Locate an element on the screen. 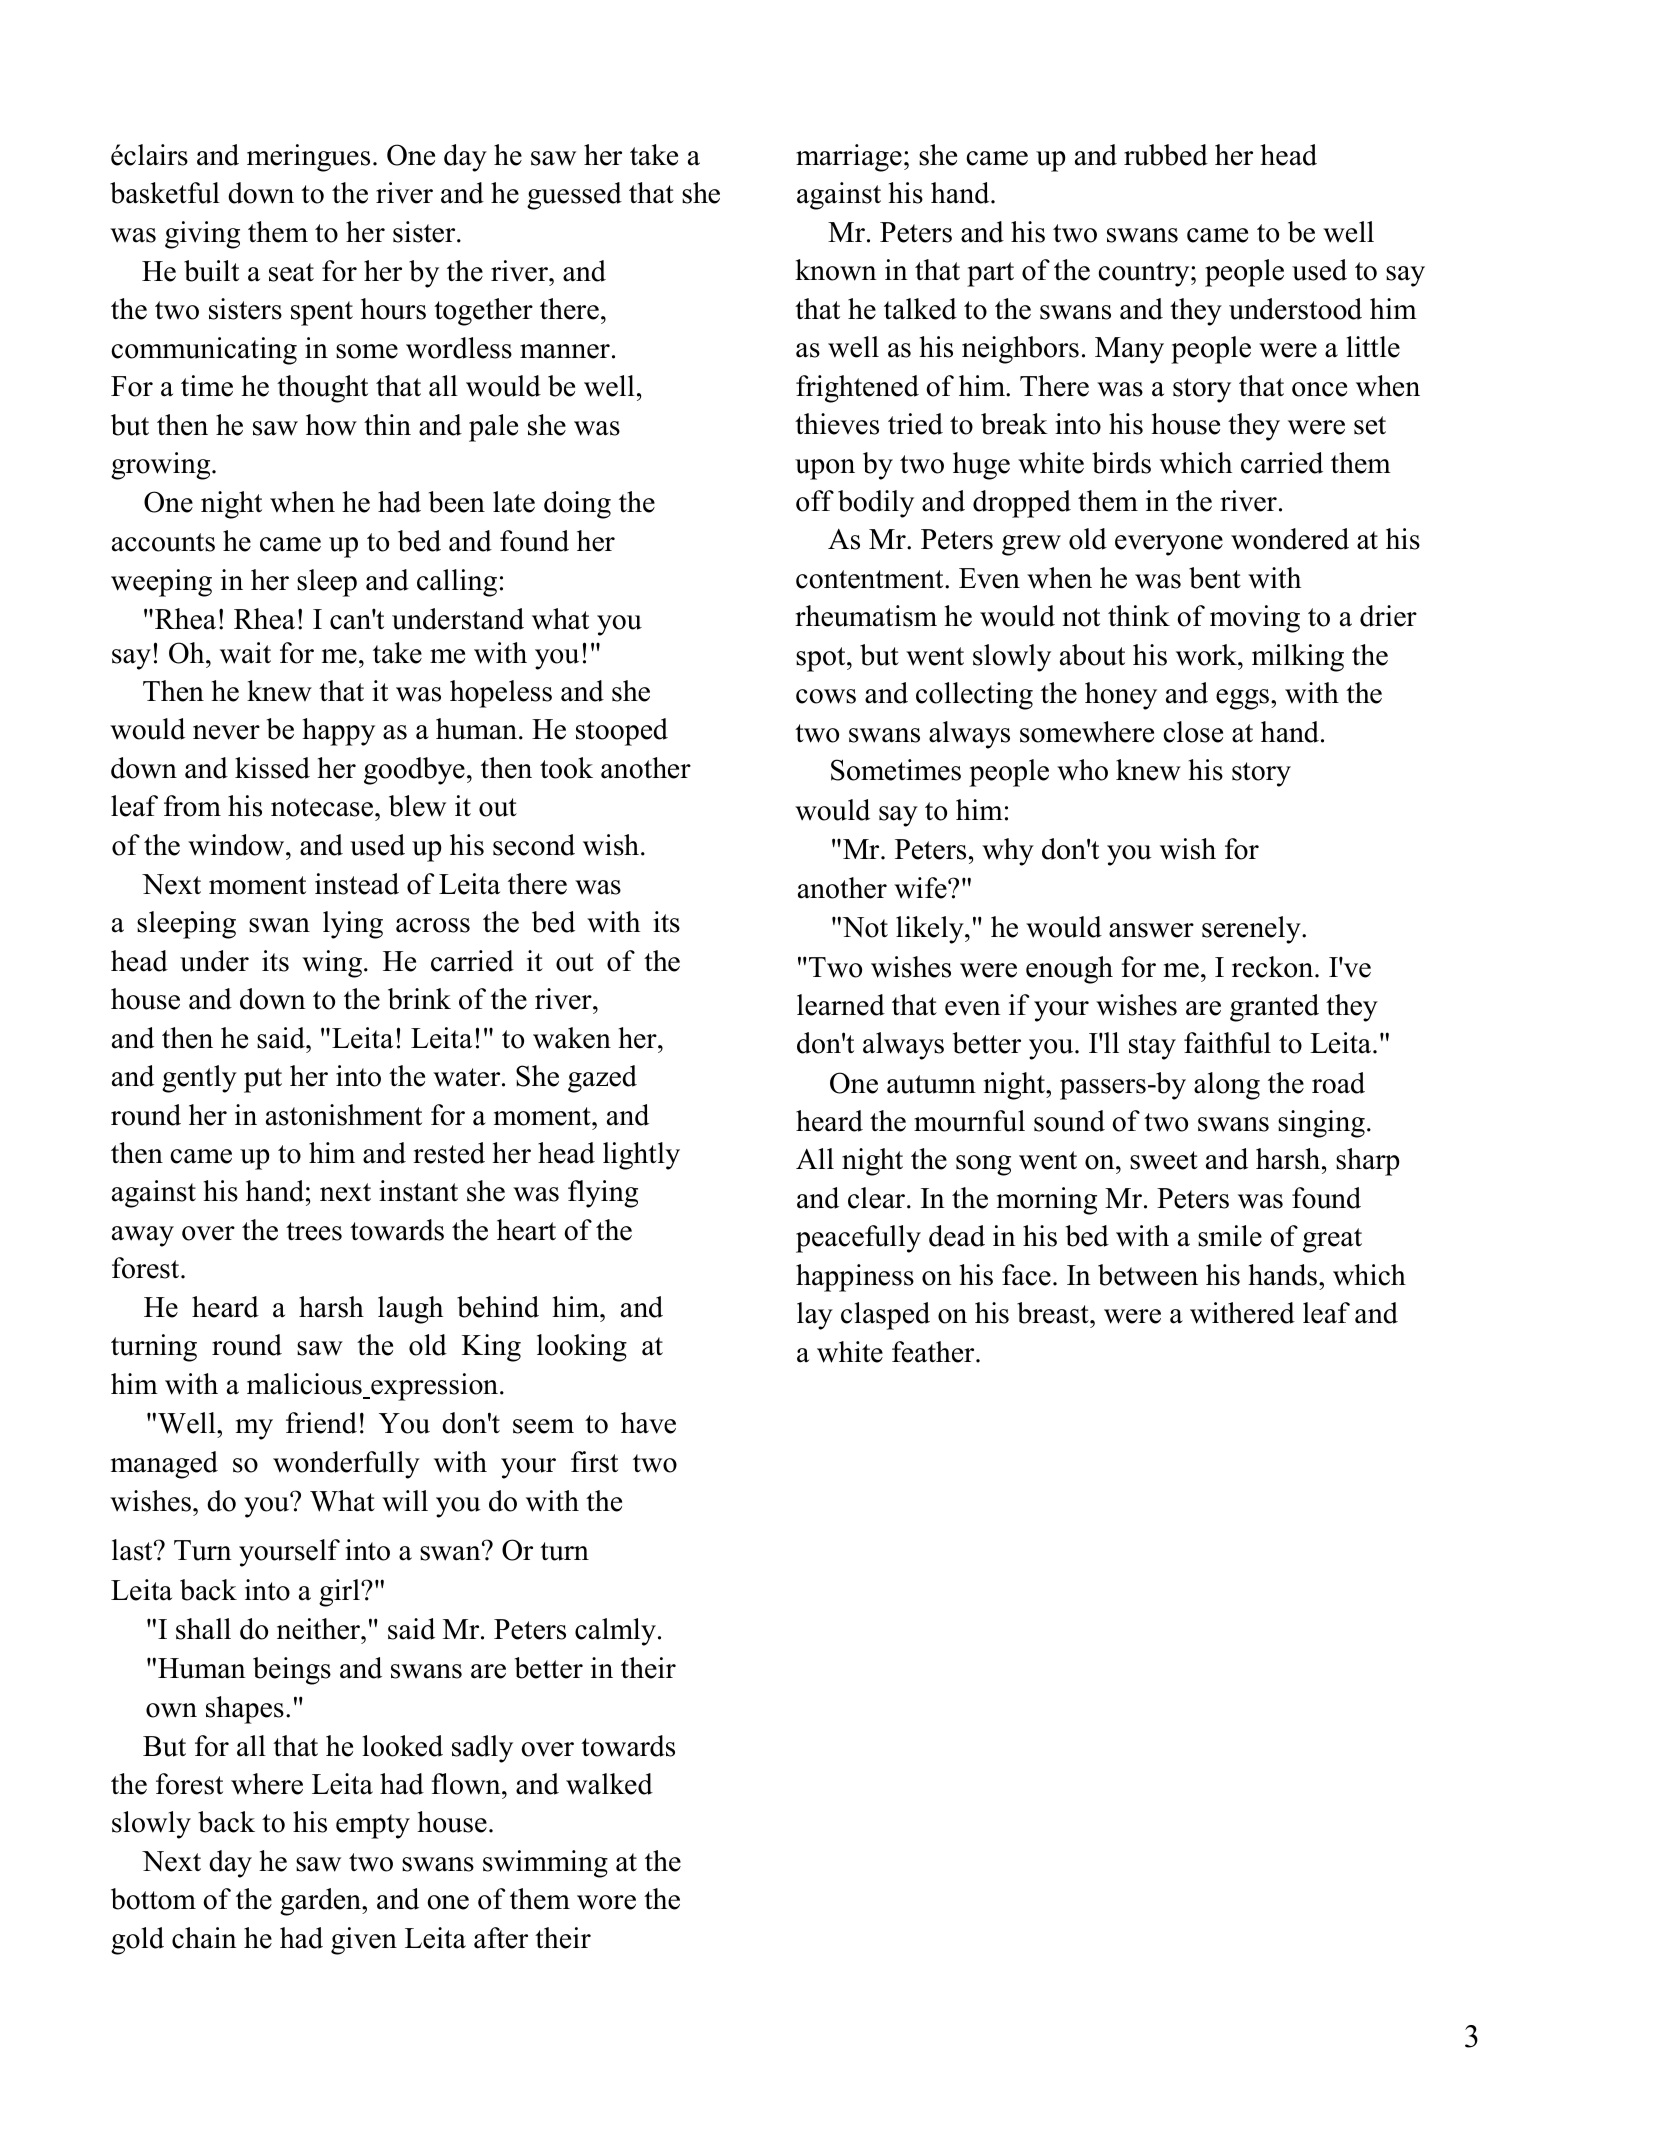 This screenshot has width=1664, height=2153. rubbed is located at coordinates (1166, 155).
